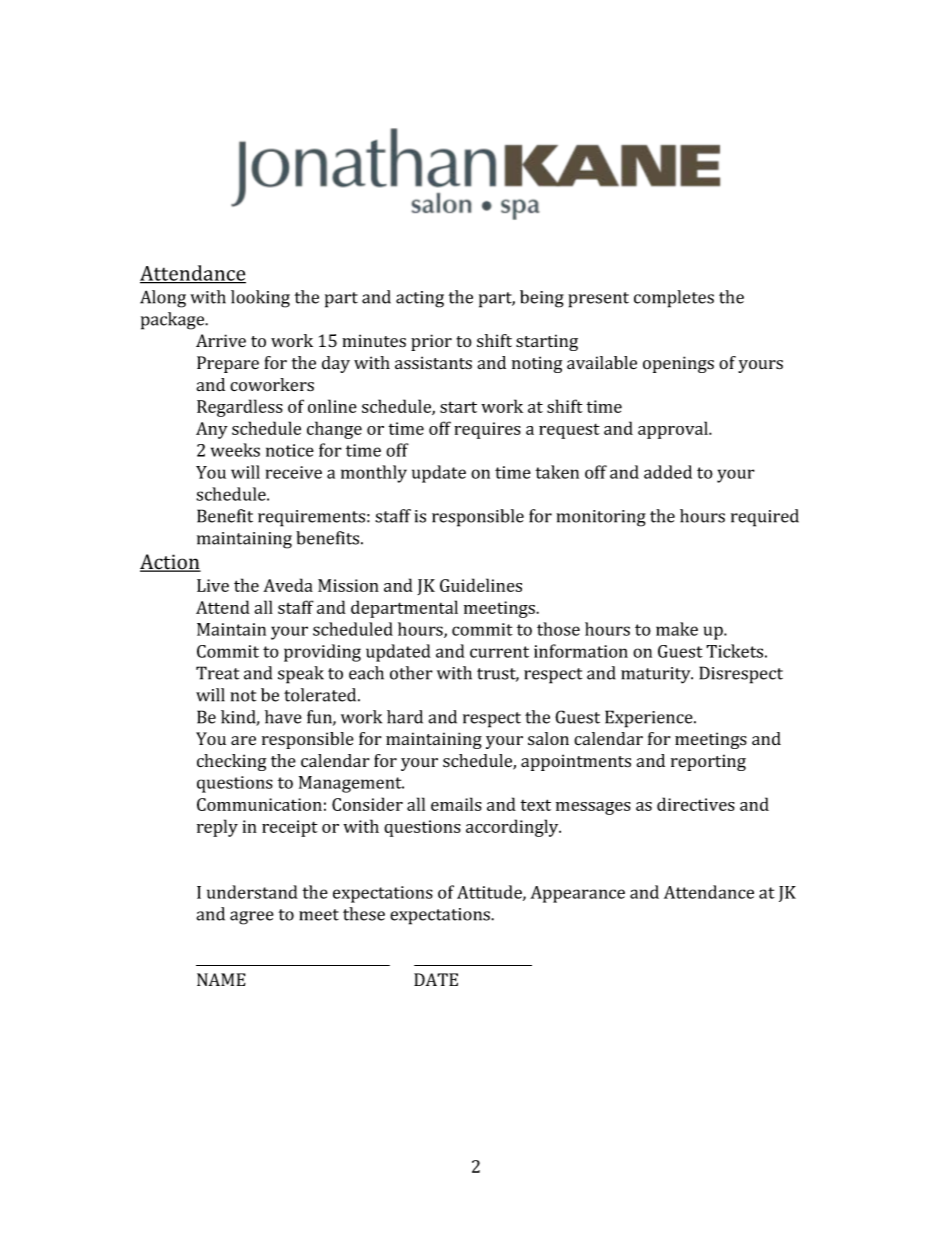  Describe the element at coordinates (217, 673) in the document. I see `Treat` at that location.
